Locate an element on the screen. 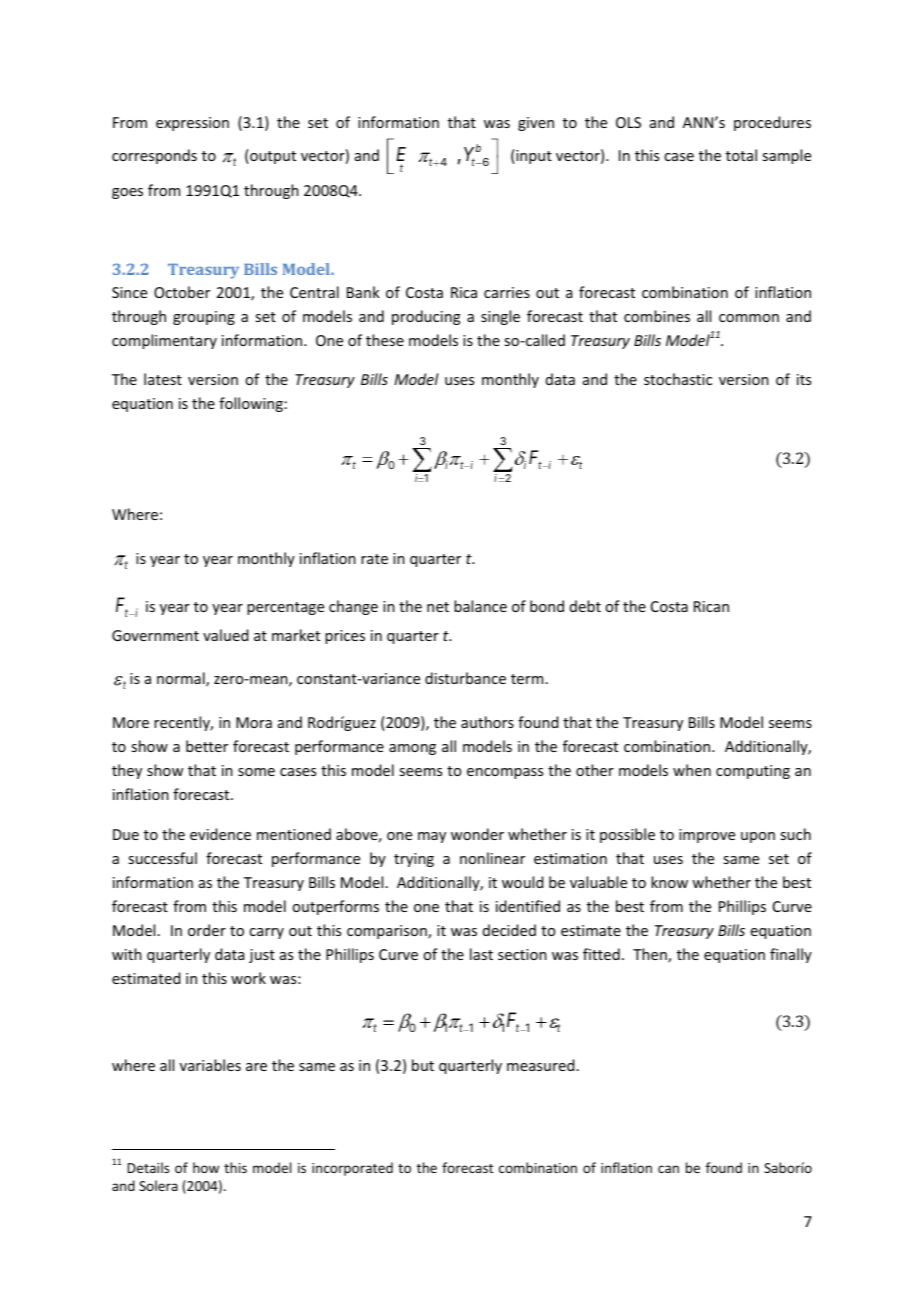 The height and width of the screenshot is (1308, 924). valued is located at coordinates (225, 635).
